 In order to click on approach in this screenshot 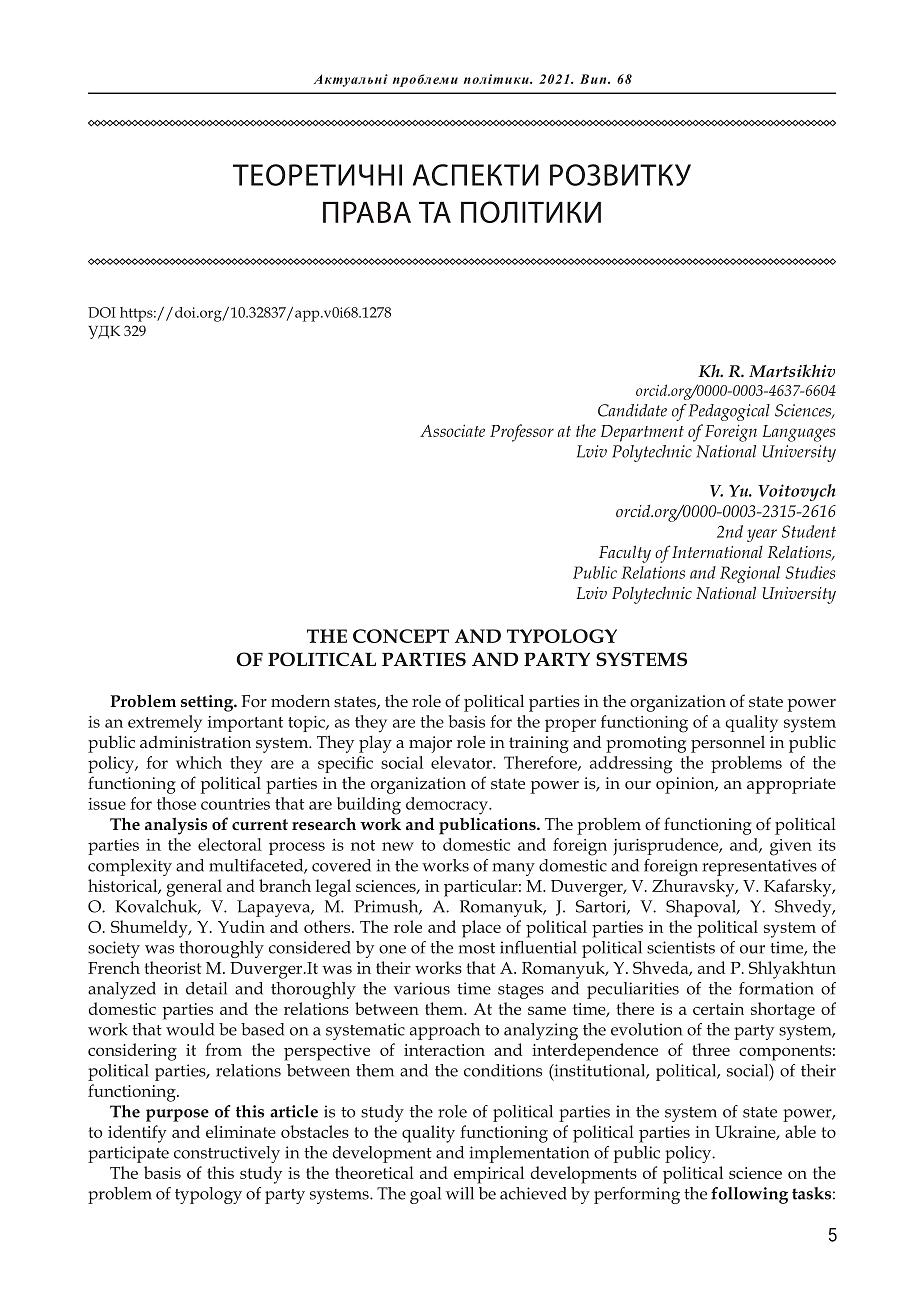, I will do `click(445, 1031)`.
